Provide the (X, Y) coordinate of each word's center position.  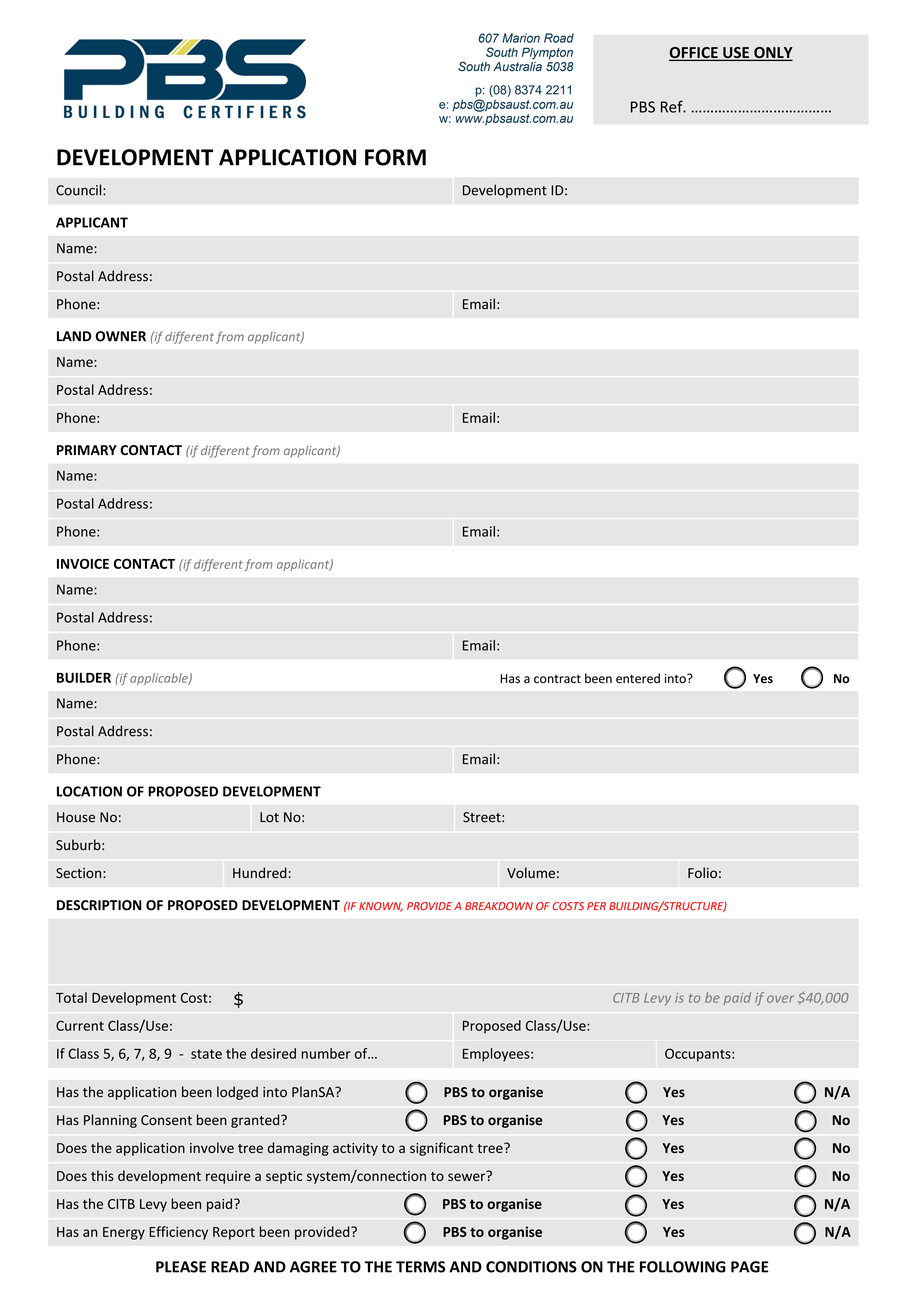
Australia (517, 66)
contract (557, 679)
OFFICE (694, 54)
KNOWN (381, 907)
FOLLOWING (683, 1267)
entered (638, 678)
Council (80, 190)
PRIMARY (87, 450)
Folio (702, 873)
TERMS (420, 1267)
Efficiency (178, 1233)
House (76, 817)
